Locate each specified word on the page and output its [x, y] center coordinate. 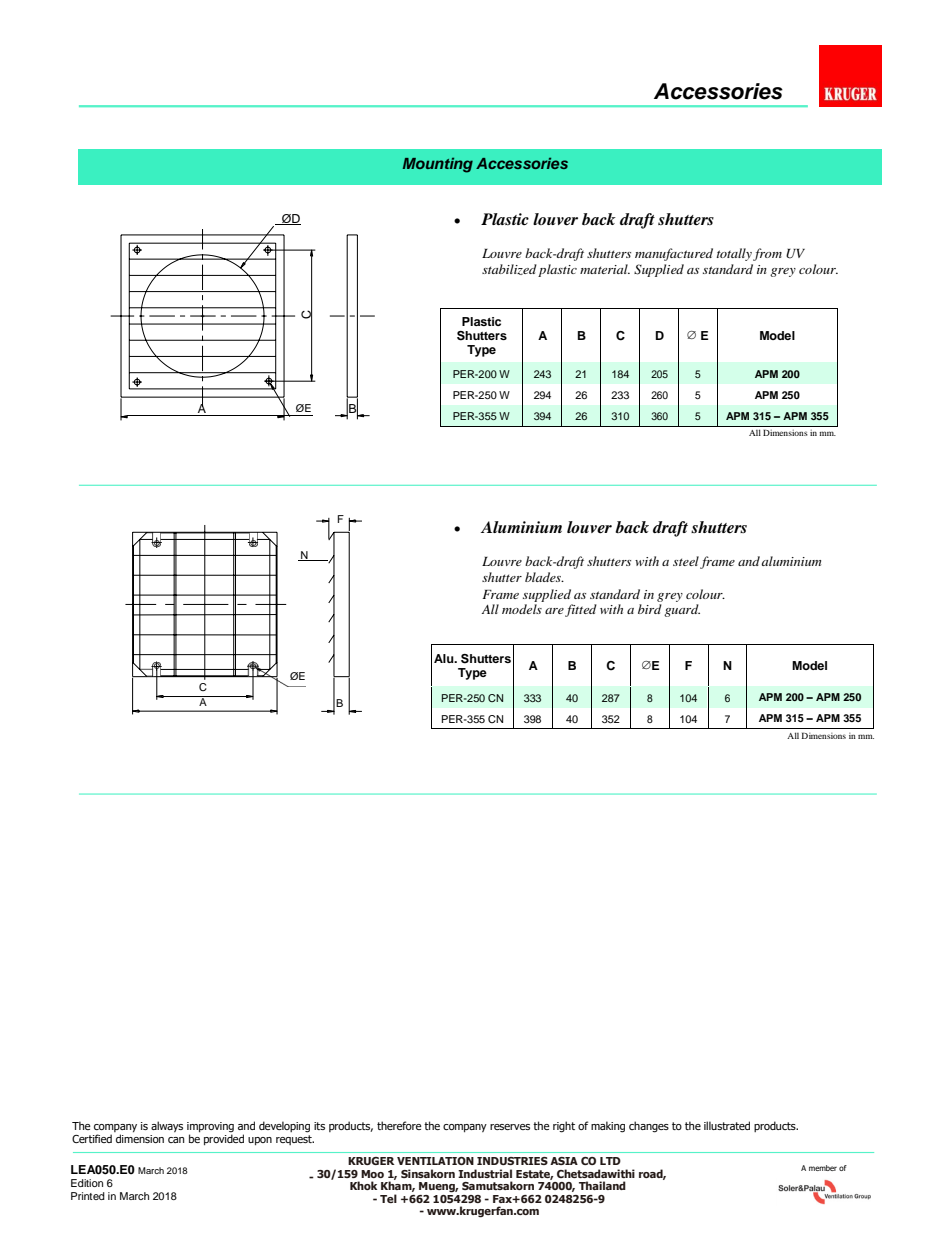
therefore [399, 1125]
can [176, 1140]
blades [544, 577]
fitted [581, 610]
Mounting [438, 165]
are [554, 611]
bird [650, 609]
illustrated [727, 1125]
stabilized [509, 269]
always [167, 1126]
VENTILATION [435, 1161]
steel [686, 561]
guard [682, 610]
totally [734, 254]
